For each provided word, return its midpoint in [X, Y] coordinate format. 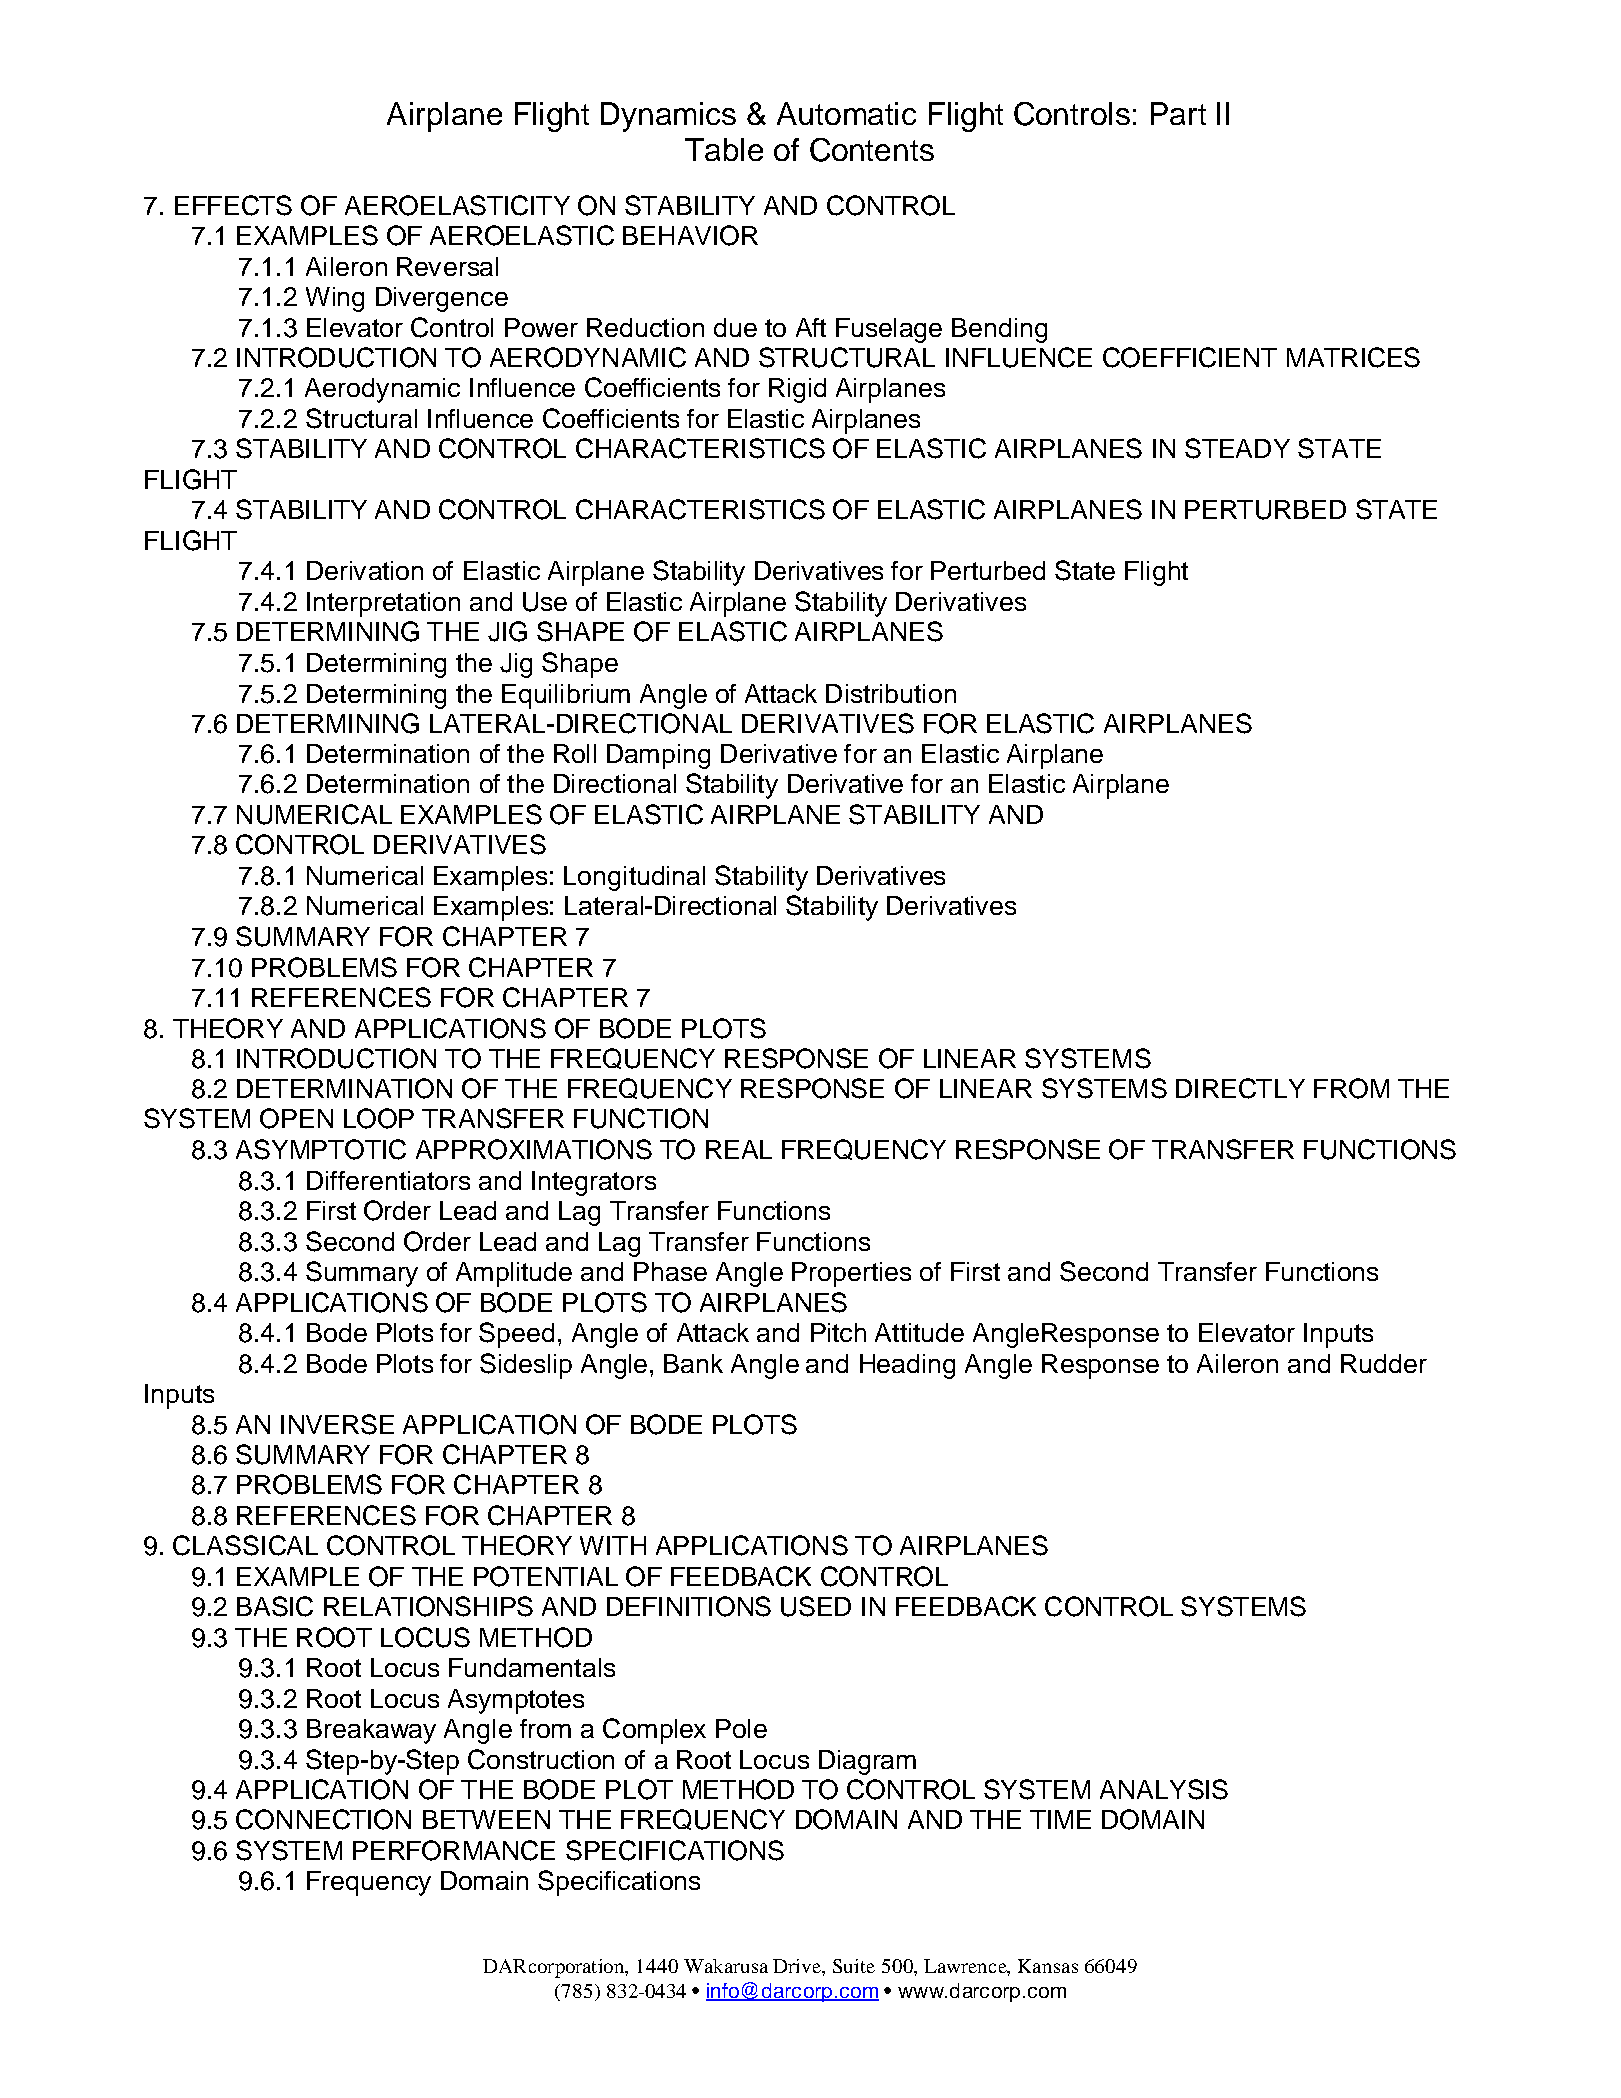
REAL [739, 1149]
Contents [872, 150]
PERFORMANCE [454, 1850]
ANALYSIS [1164, 1789]
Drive [798, 1966]
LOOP [379, 1118]
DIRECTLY [1240, 1088]
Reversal [447, 266]
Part [1178, 113]
